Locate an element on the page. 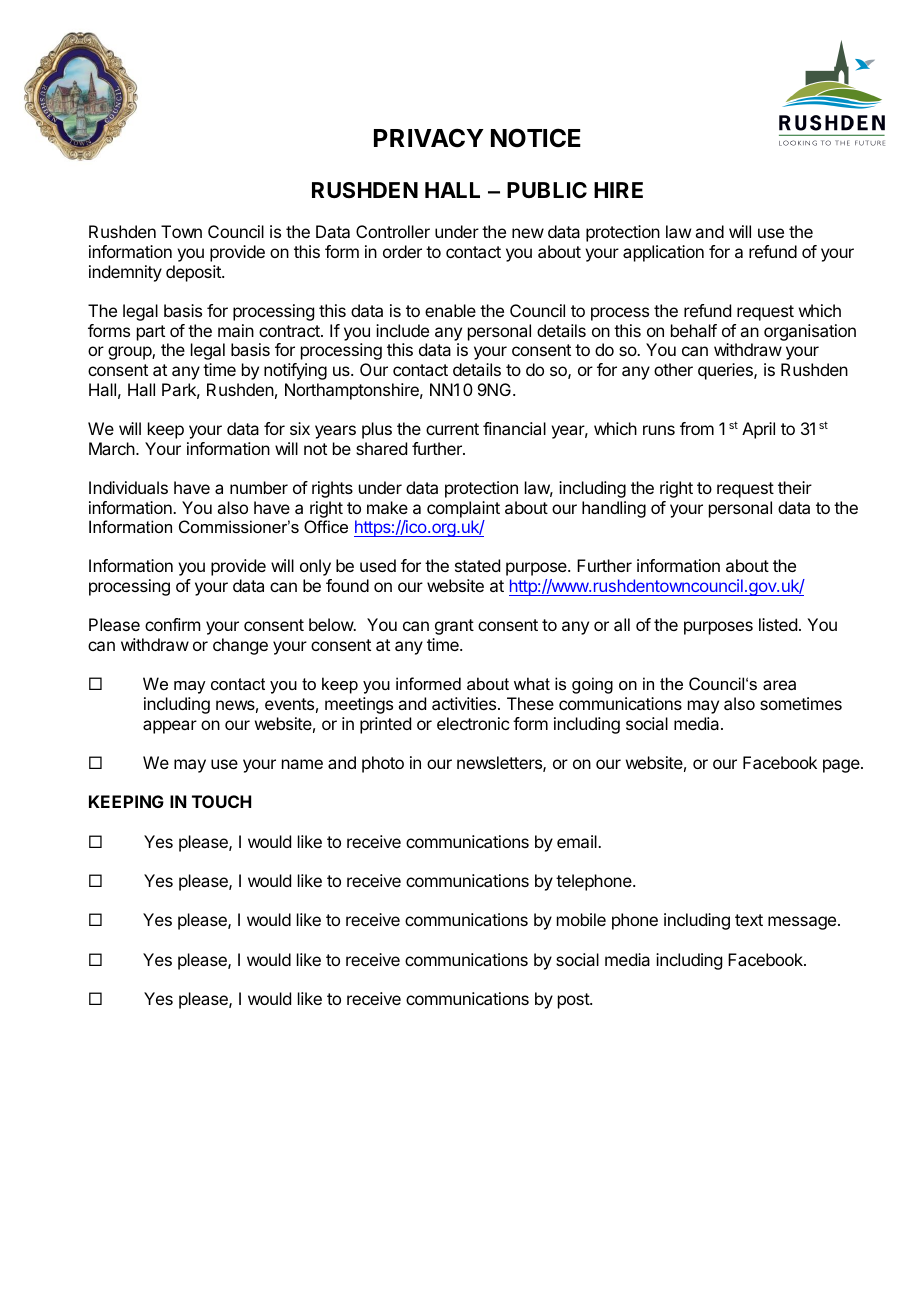 This document has height=1308, width=924. deposit is located at coordinates (194, 273).
